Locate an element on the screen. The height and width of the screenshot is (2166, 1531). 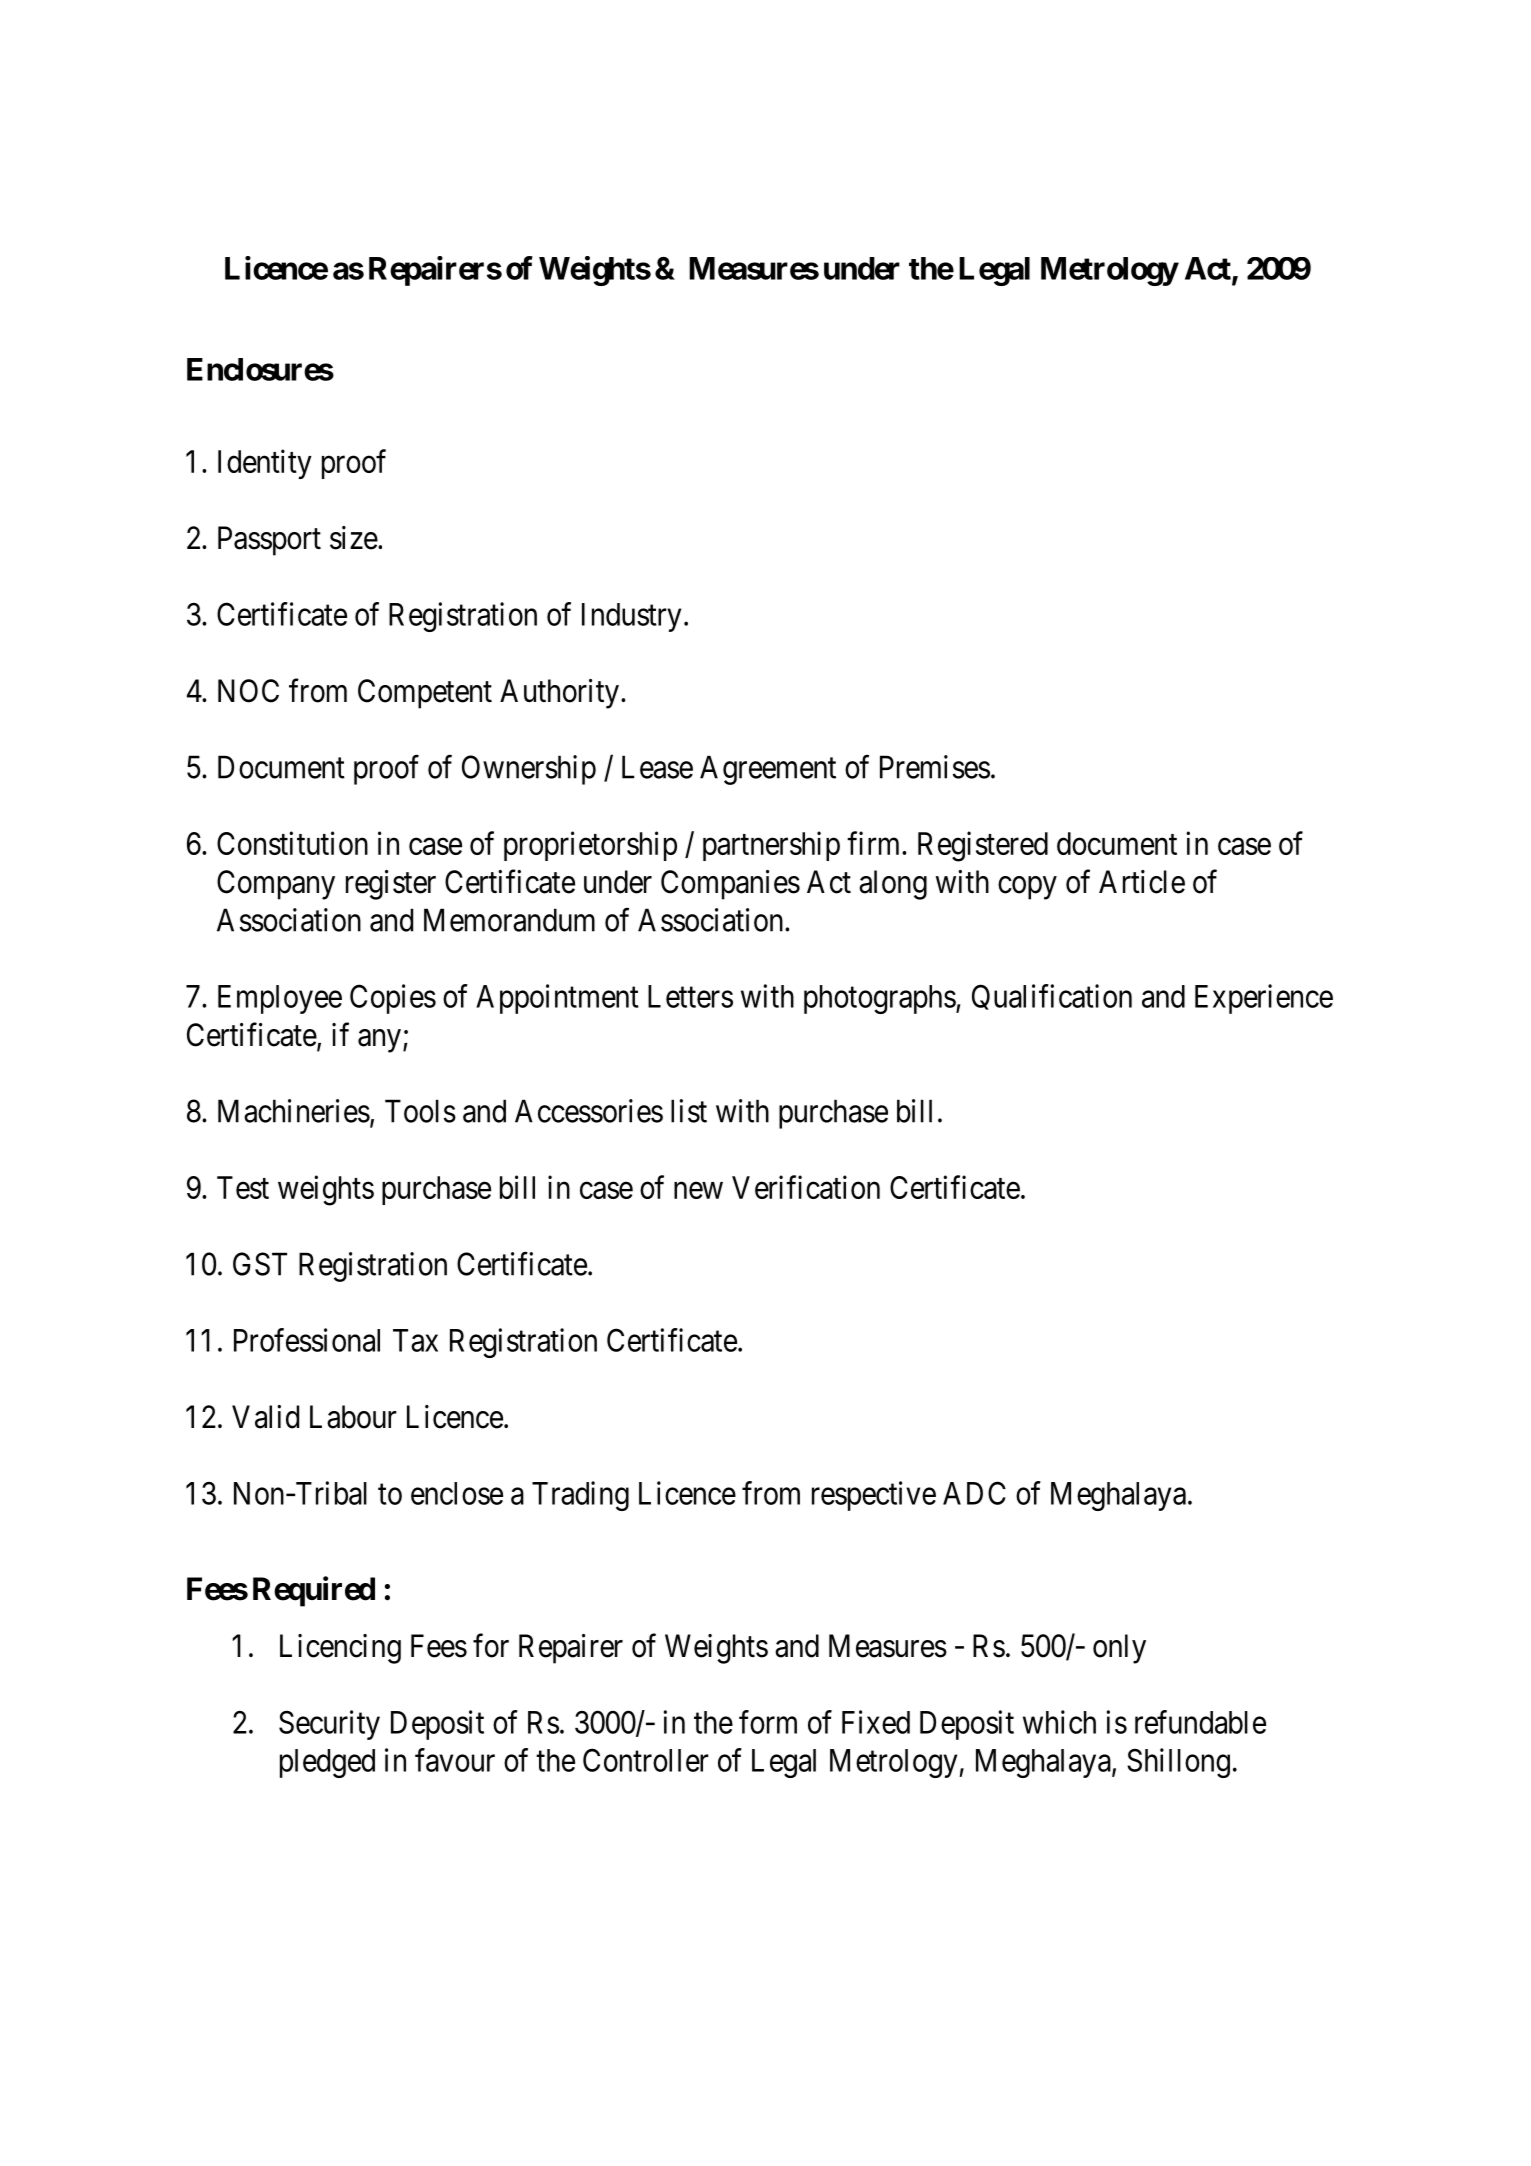
Agreement is located at coordinates (768, 770).
